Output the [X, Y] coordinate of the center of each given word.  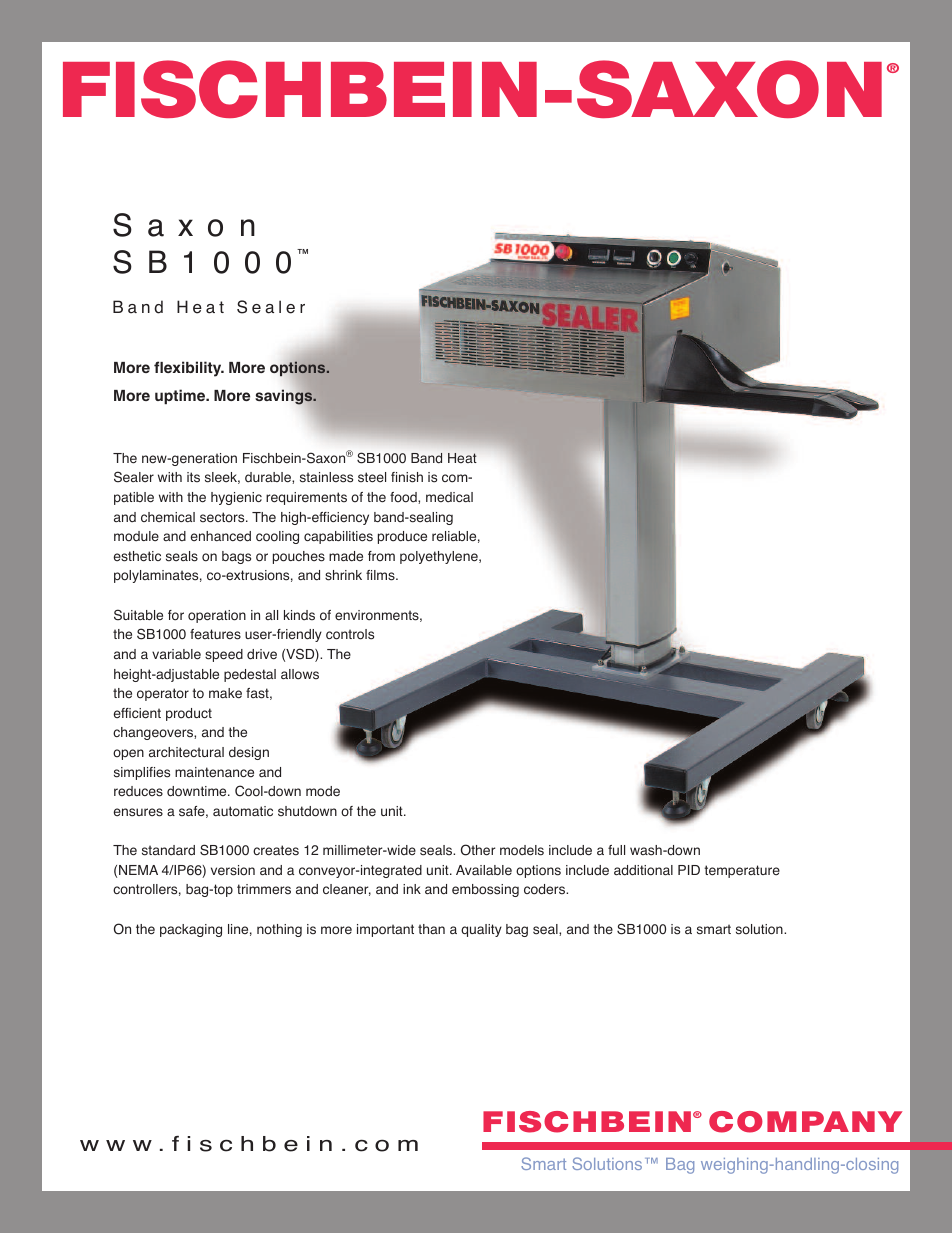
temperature [742, 871]
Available [484, 870]
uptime [181, 397]
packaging [191, 930]
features [215, 634]
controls [350, 634]
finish [407, 477]
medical [449, 497]
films [381, 575]
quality [481, 930]
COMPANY [805, 1122]
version [233, 870]
